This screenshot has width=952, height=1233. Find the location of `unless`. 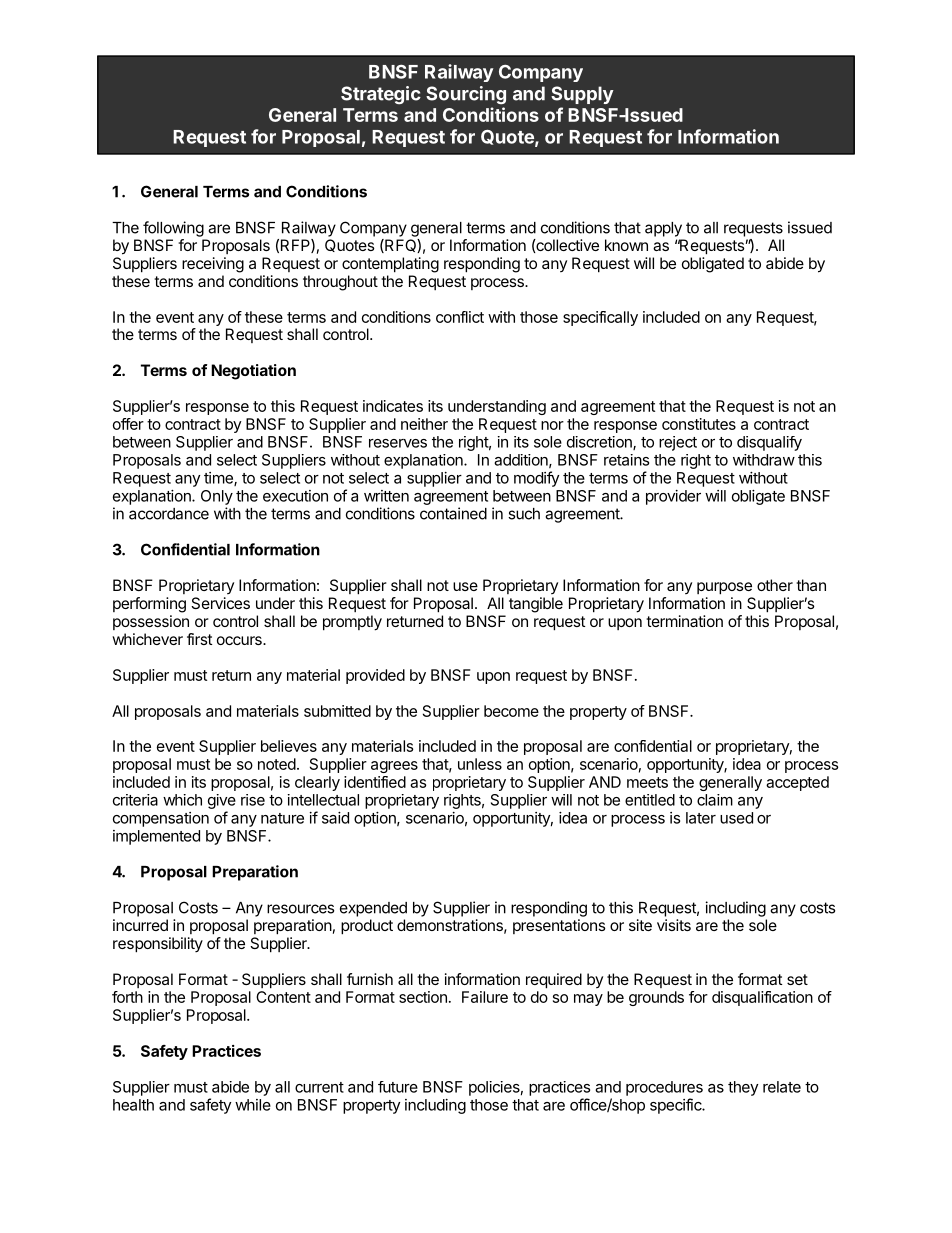

unless is located at coordinates (480, 764).
